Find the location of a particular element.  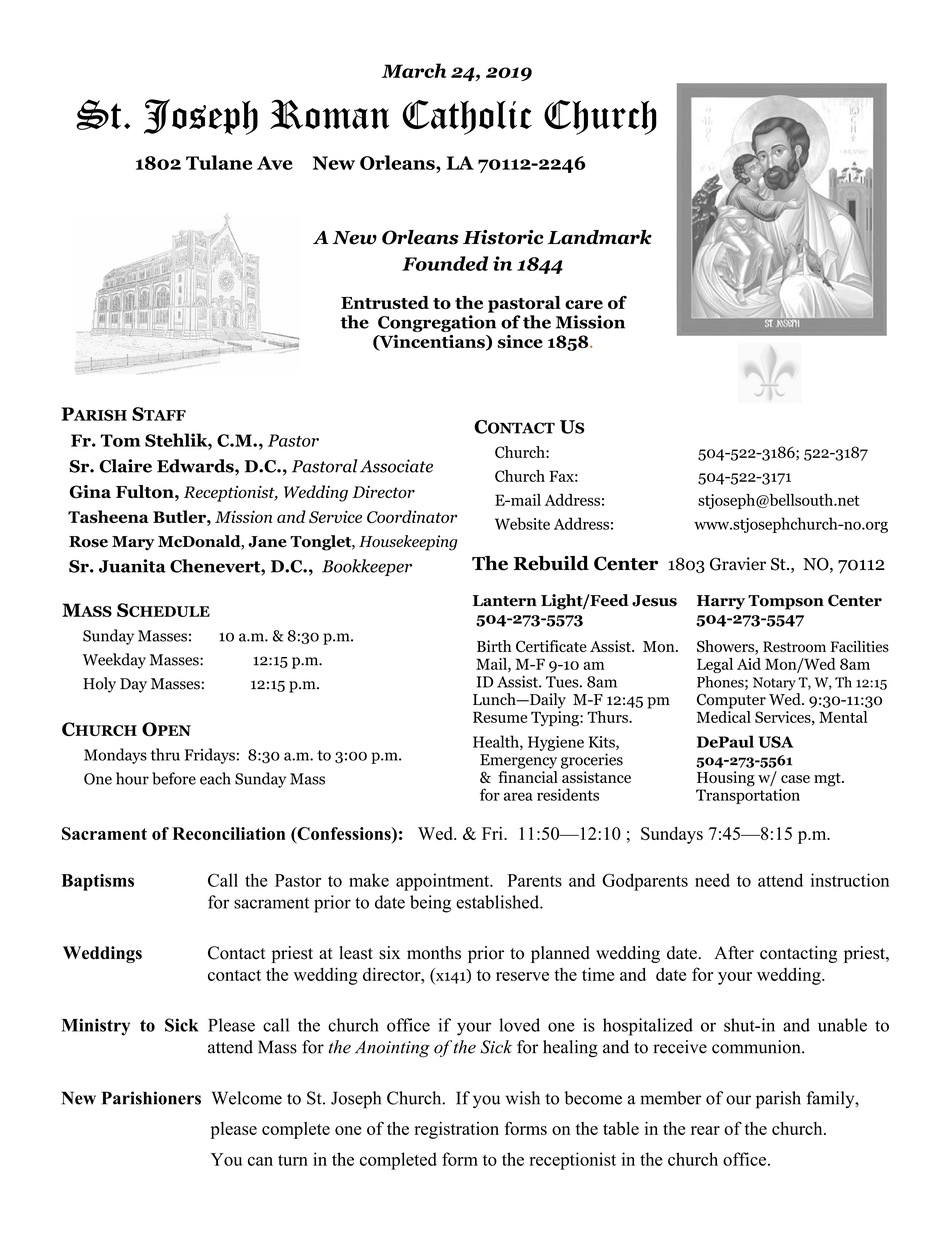

Harry is located at coordinates (721, 602).
